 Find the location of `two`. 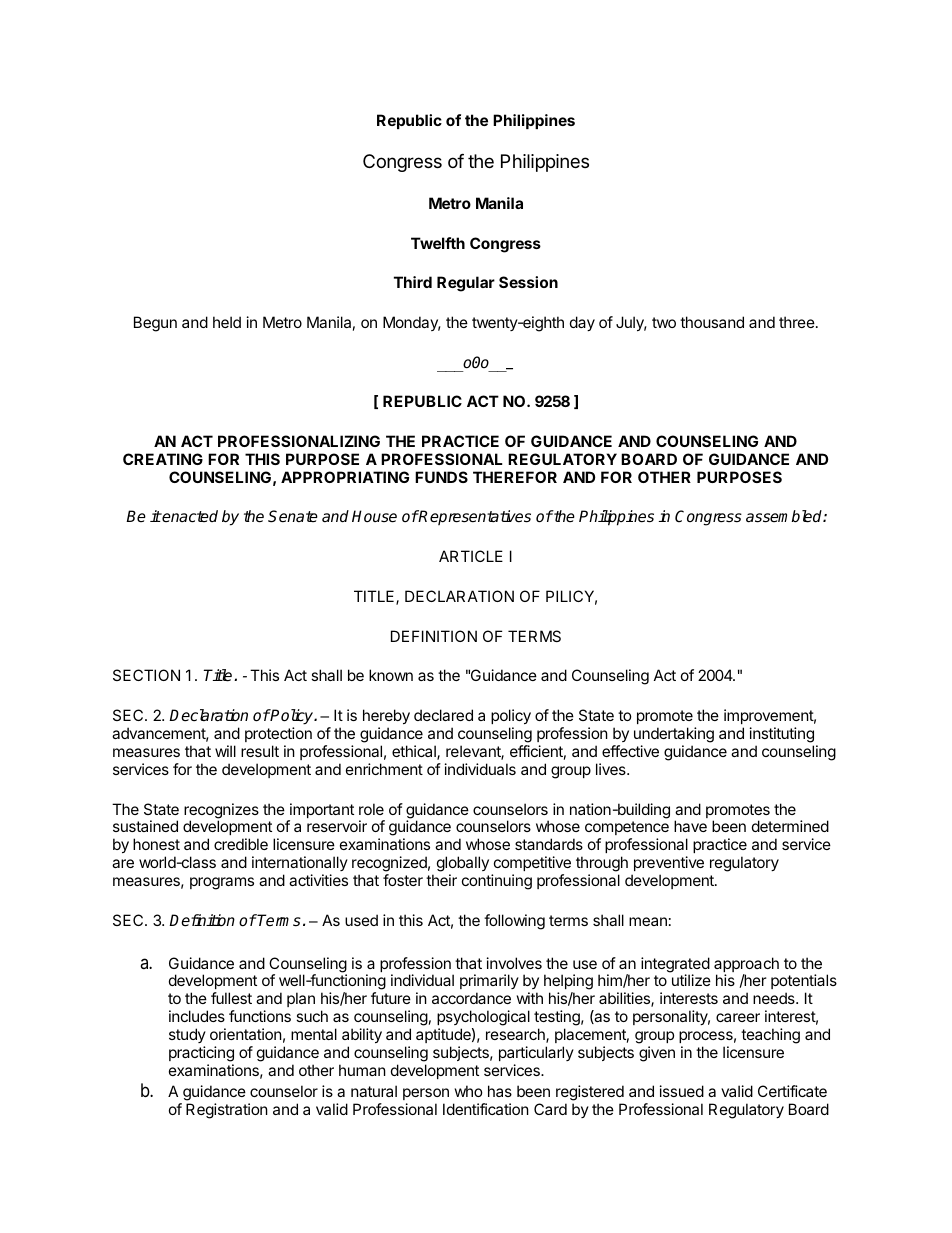

two is located at coordinates (664, 322).
